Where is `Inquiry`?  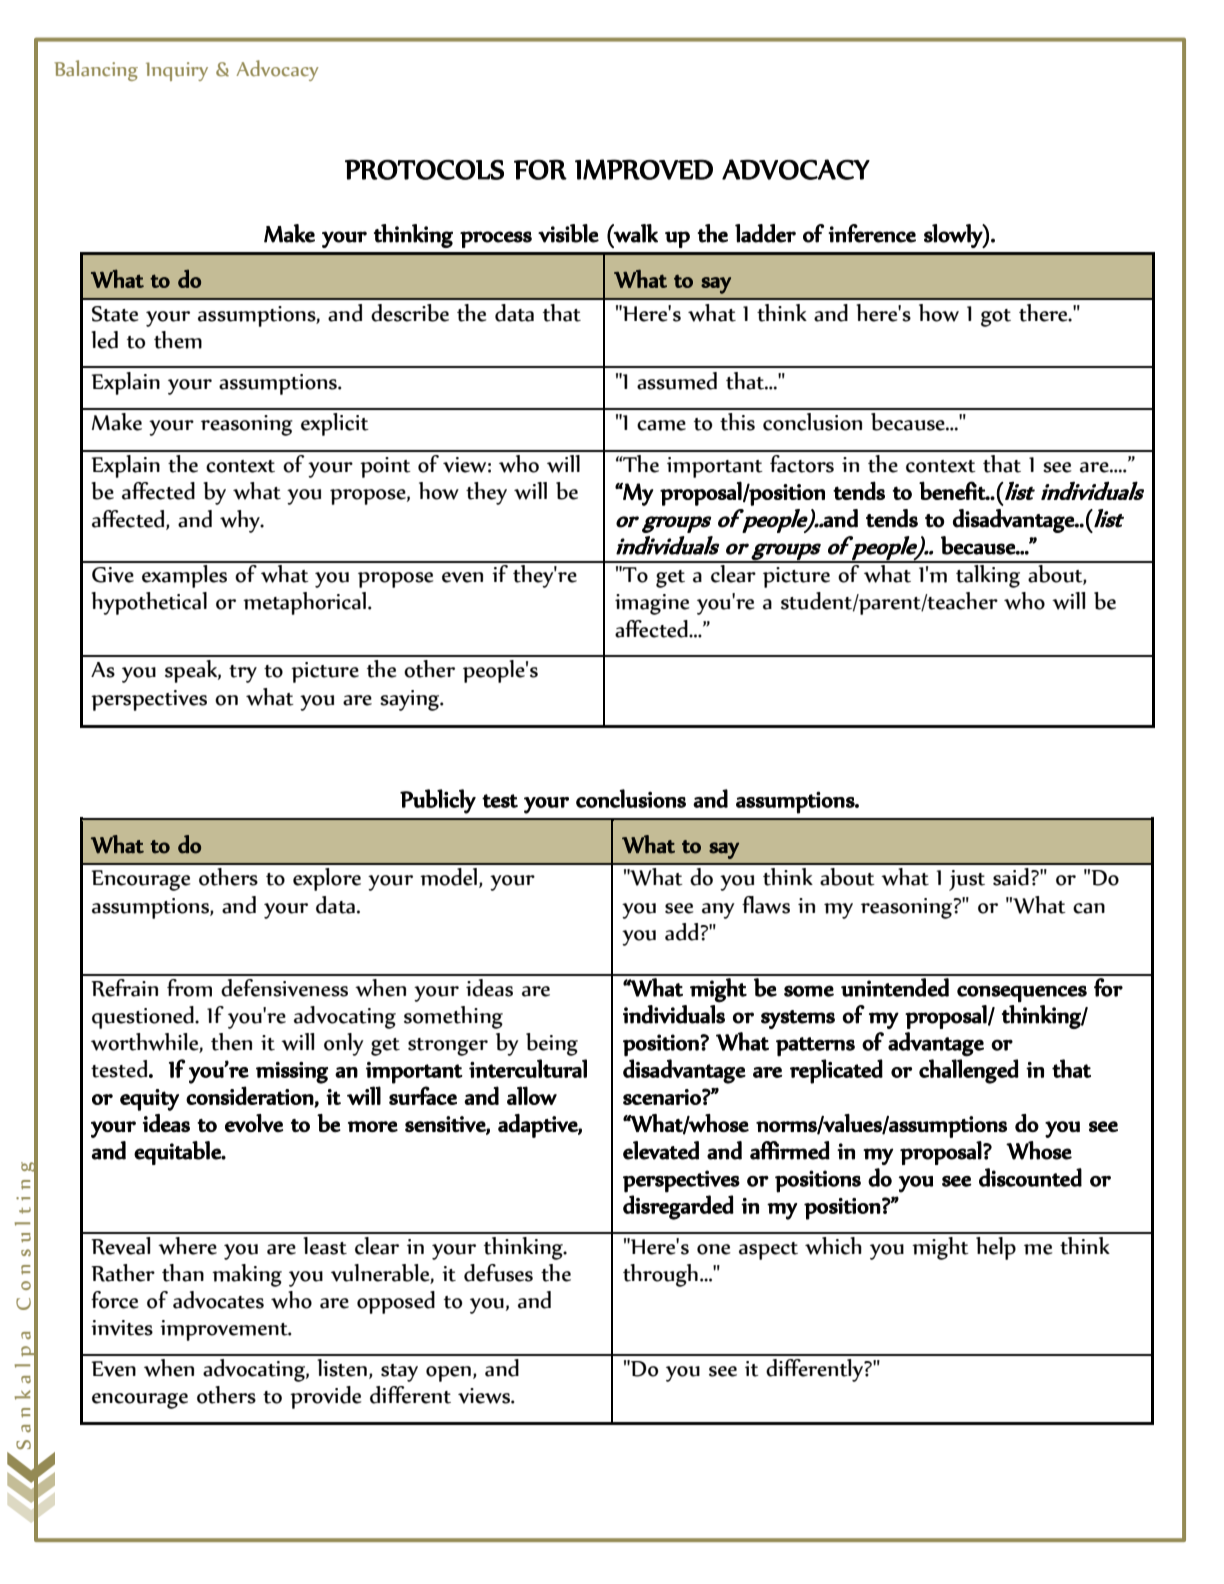 Inquiry is located at coordinates (177, 71).
